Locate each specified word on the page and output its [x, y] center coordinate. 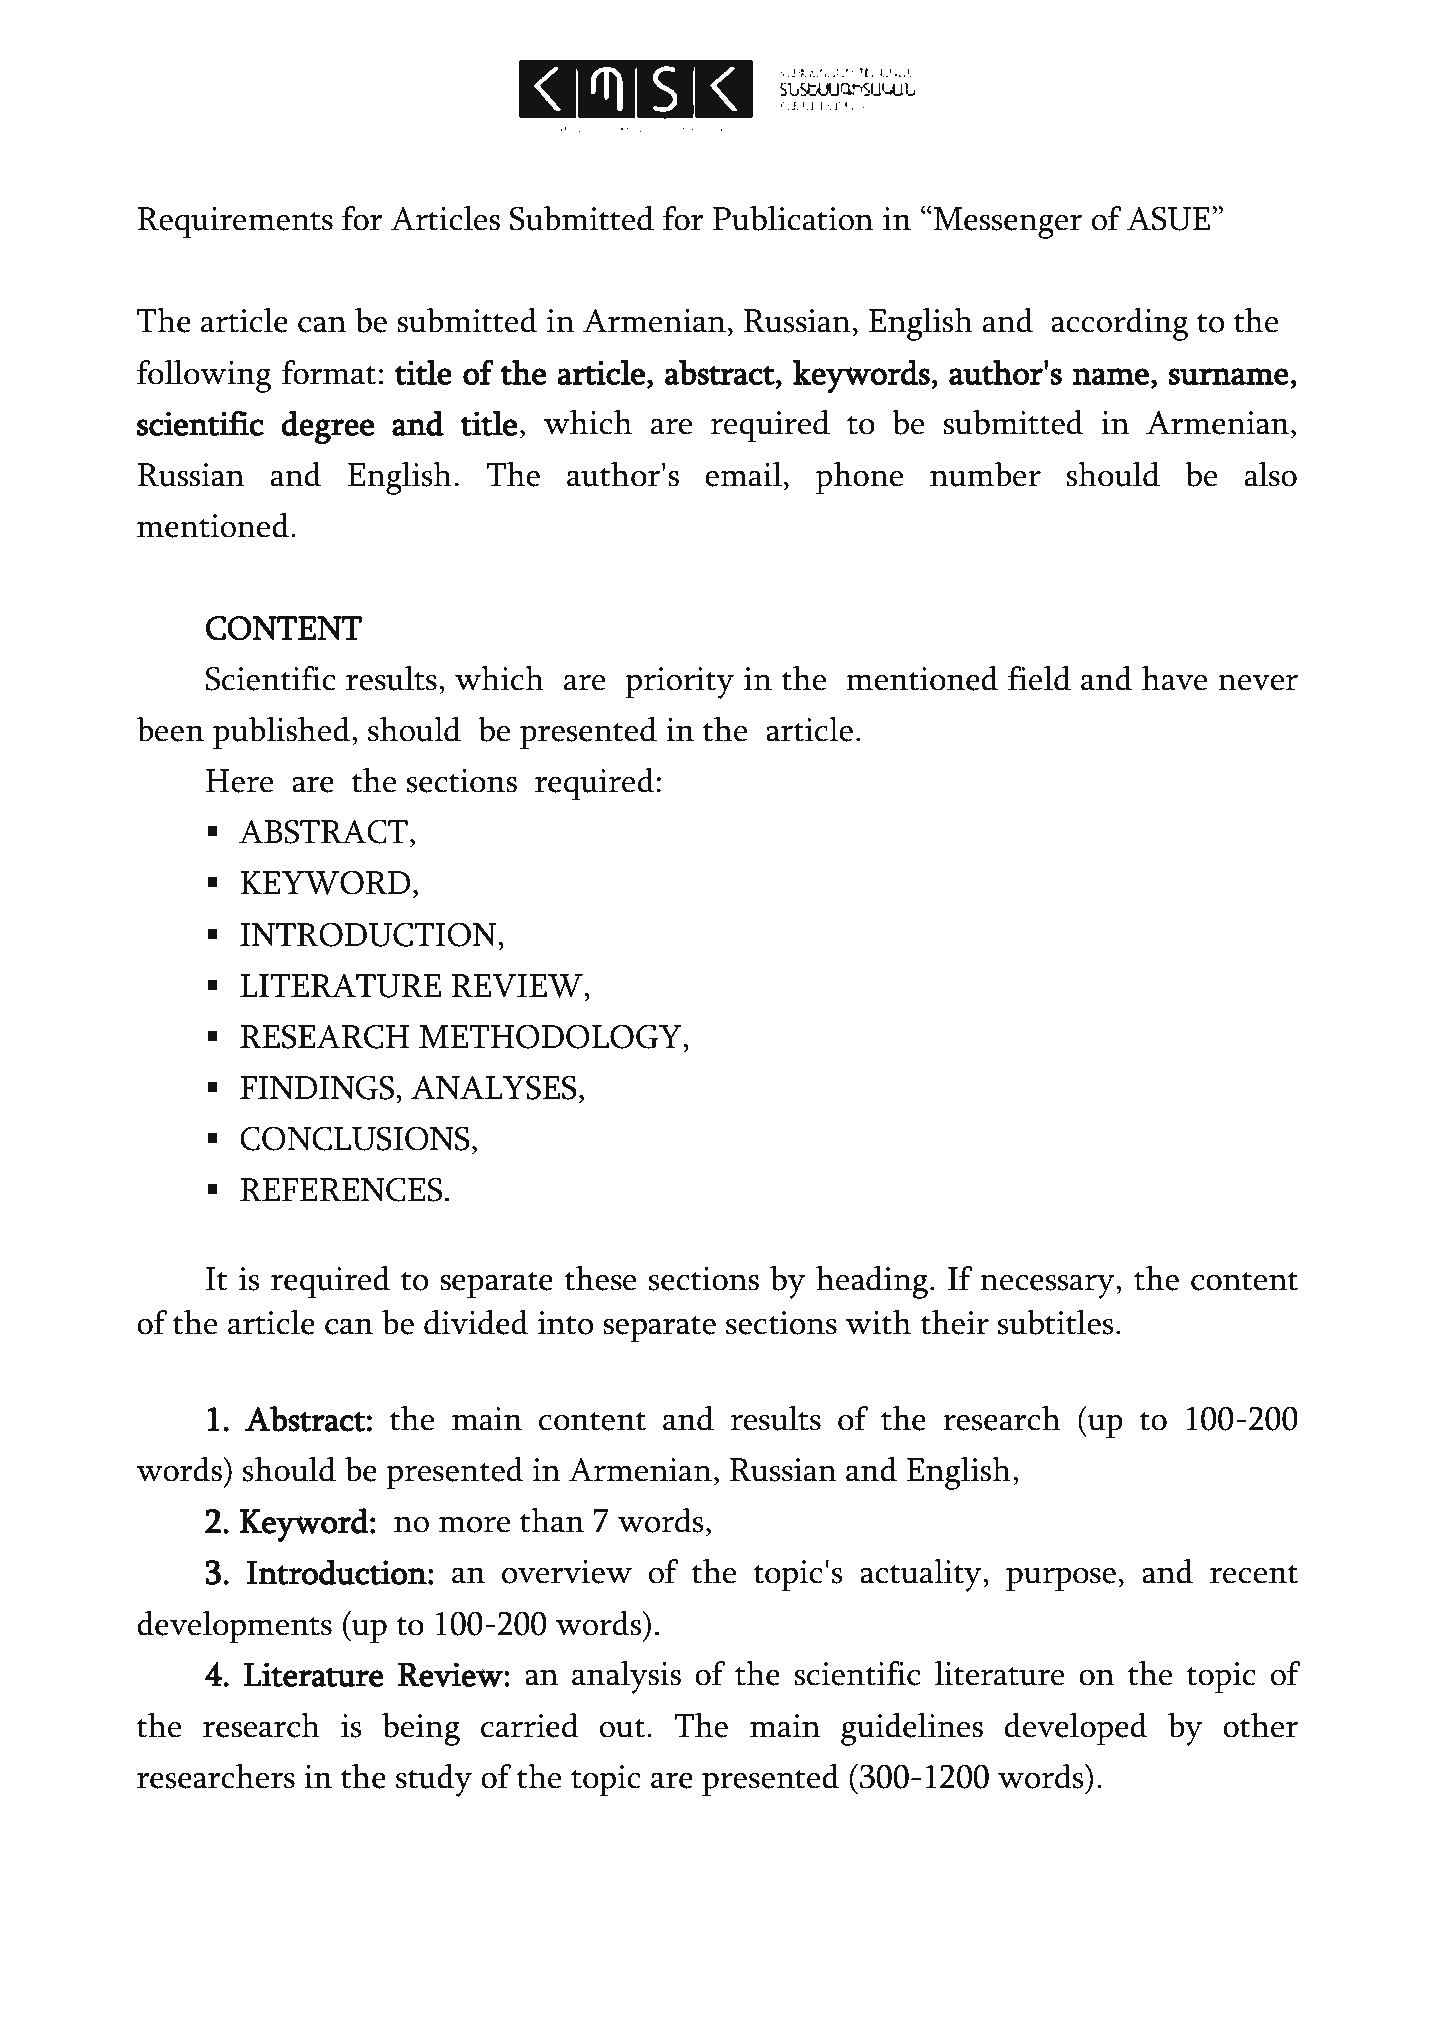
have [1174, 678]
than [552, 1520]
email [743, 474]
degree [327, 427]
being [421, 1729]
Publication [793, 218]
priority [679, 683]
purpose [1061, 1580]
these [600, 1278]
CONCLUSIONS [355, 1138]
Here [239, 781]
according [1119, 324]
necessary [1048, 1286]
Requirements [235, 223]
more [474, 1524]
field [1039, 678]
